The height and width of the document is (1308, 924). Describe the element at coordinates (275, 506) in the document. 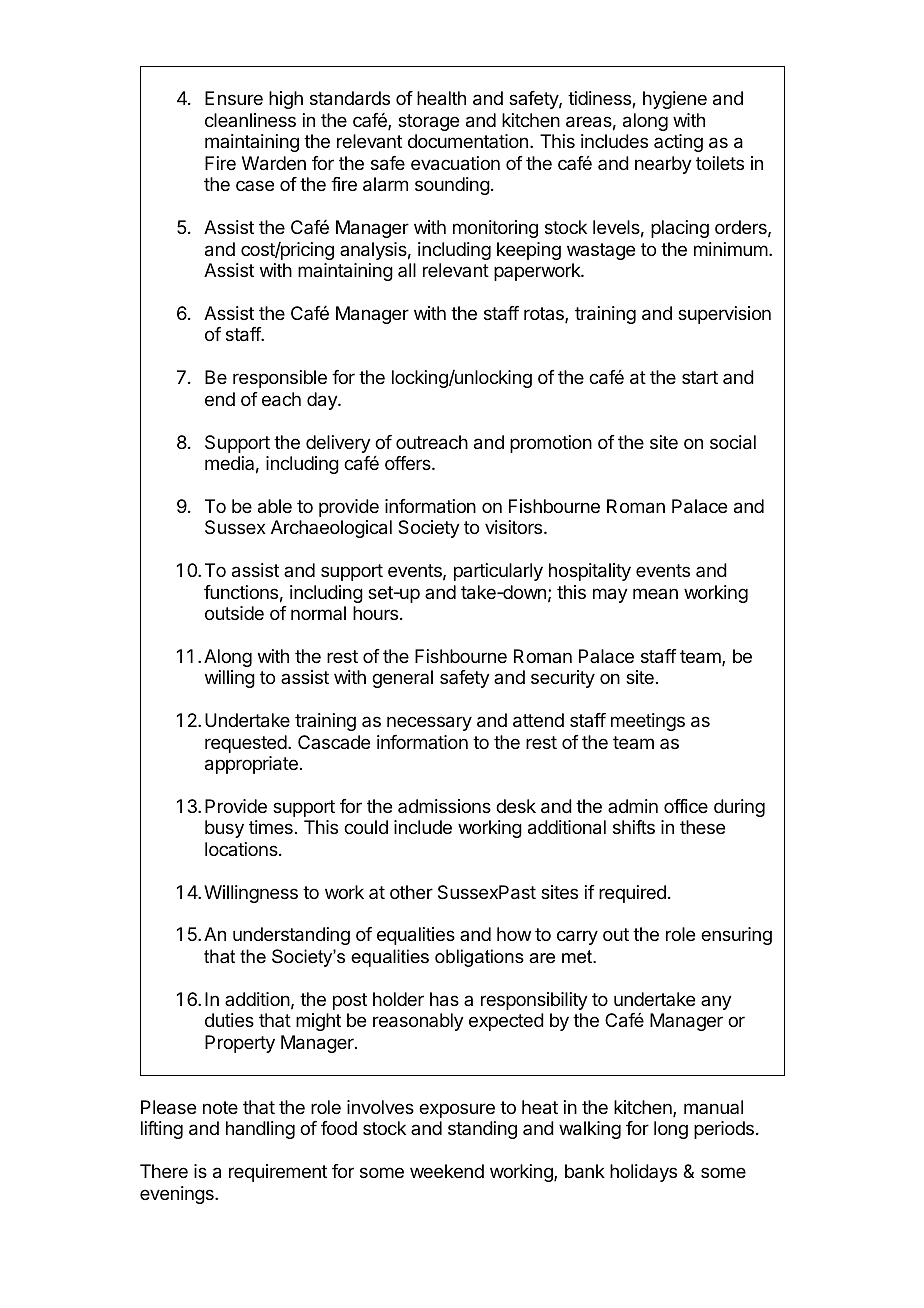

I see `able` at that location.
